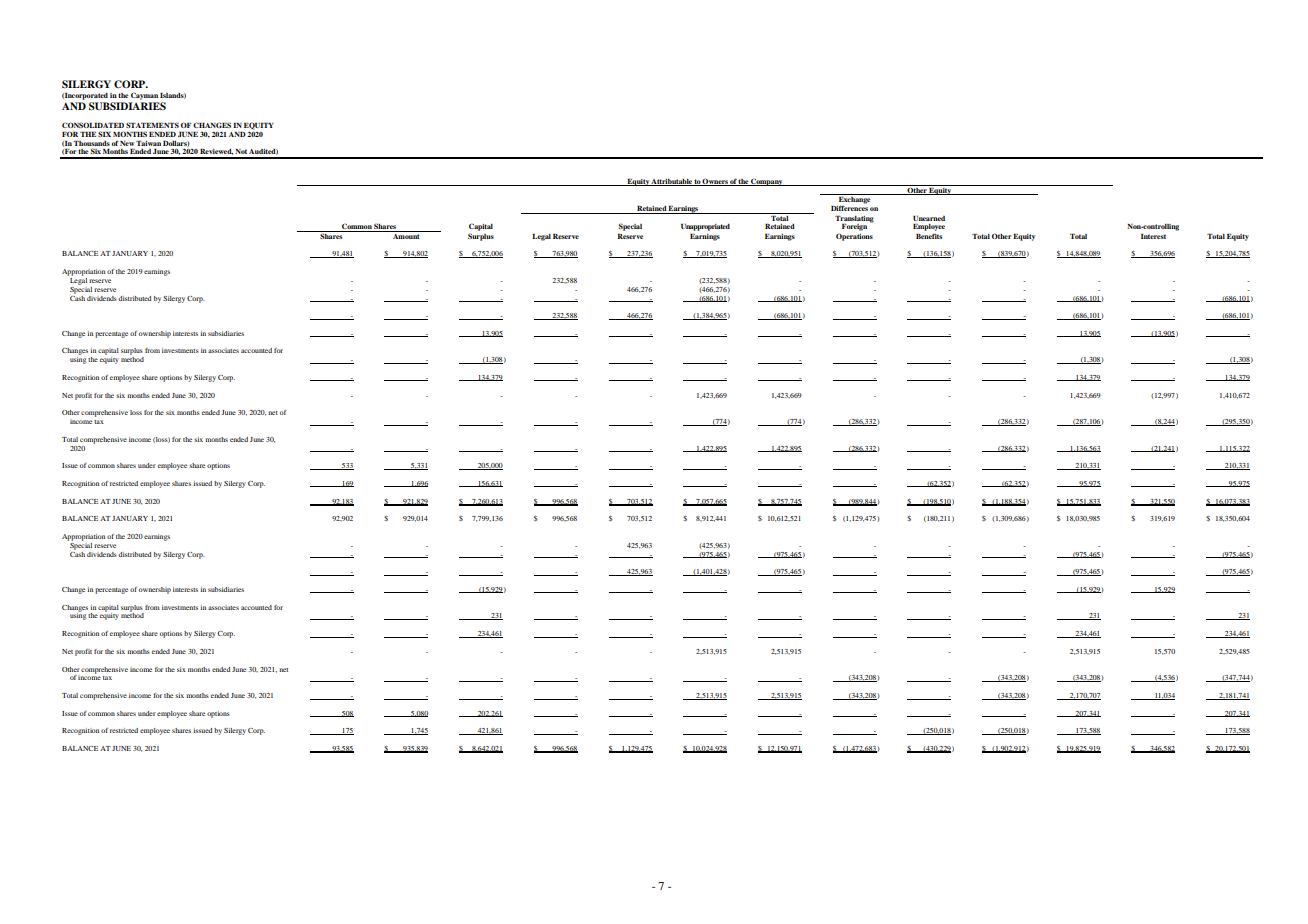 The width and height of the screenshot is (1308, 924). Describe the element at coordinates (767, 182) in the screenshot. I see `Company` at that location.
